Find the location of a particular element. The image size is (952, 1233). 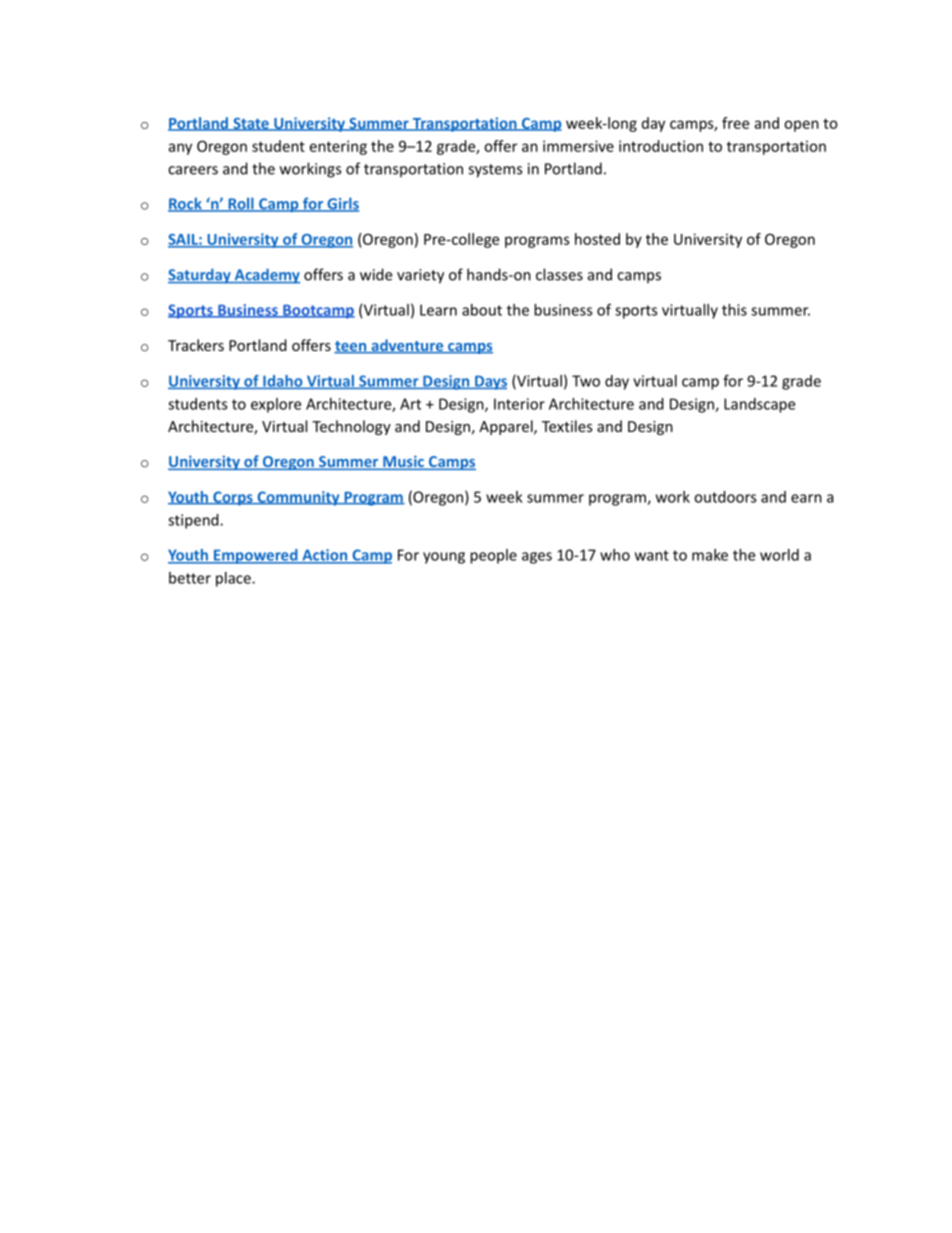

immersive is located at coordinates (578, 146).
